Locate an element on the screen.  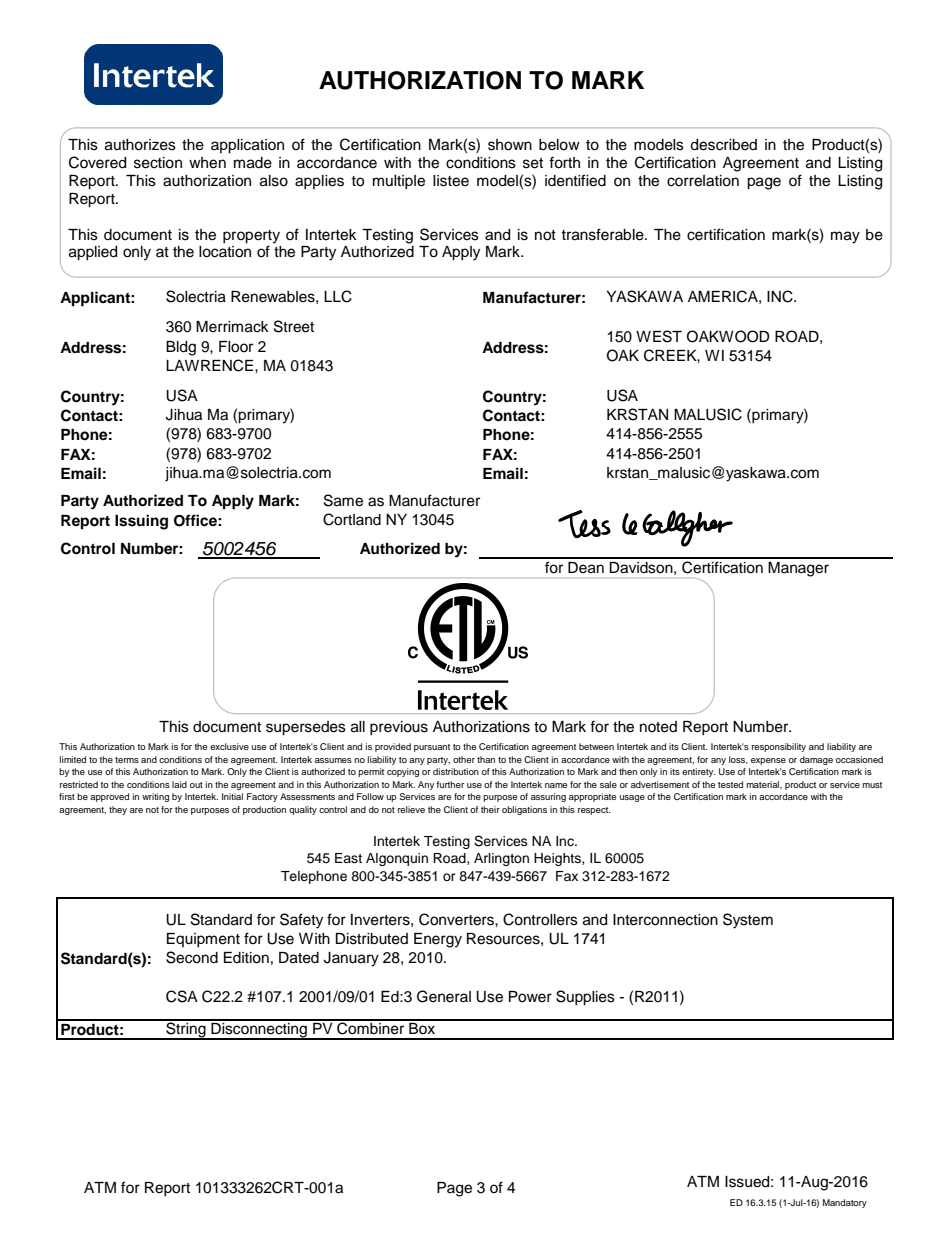
described is located at coordinates (723, 145).
